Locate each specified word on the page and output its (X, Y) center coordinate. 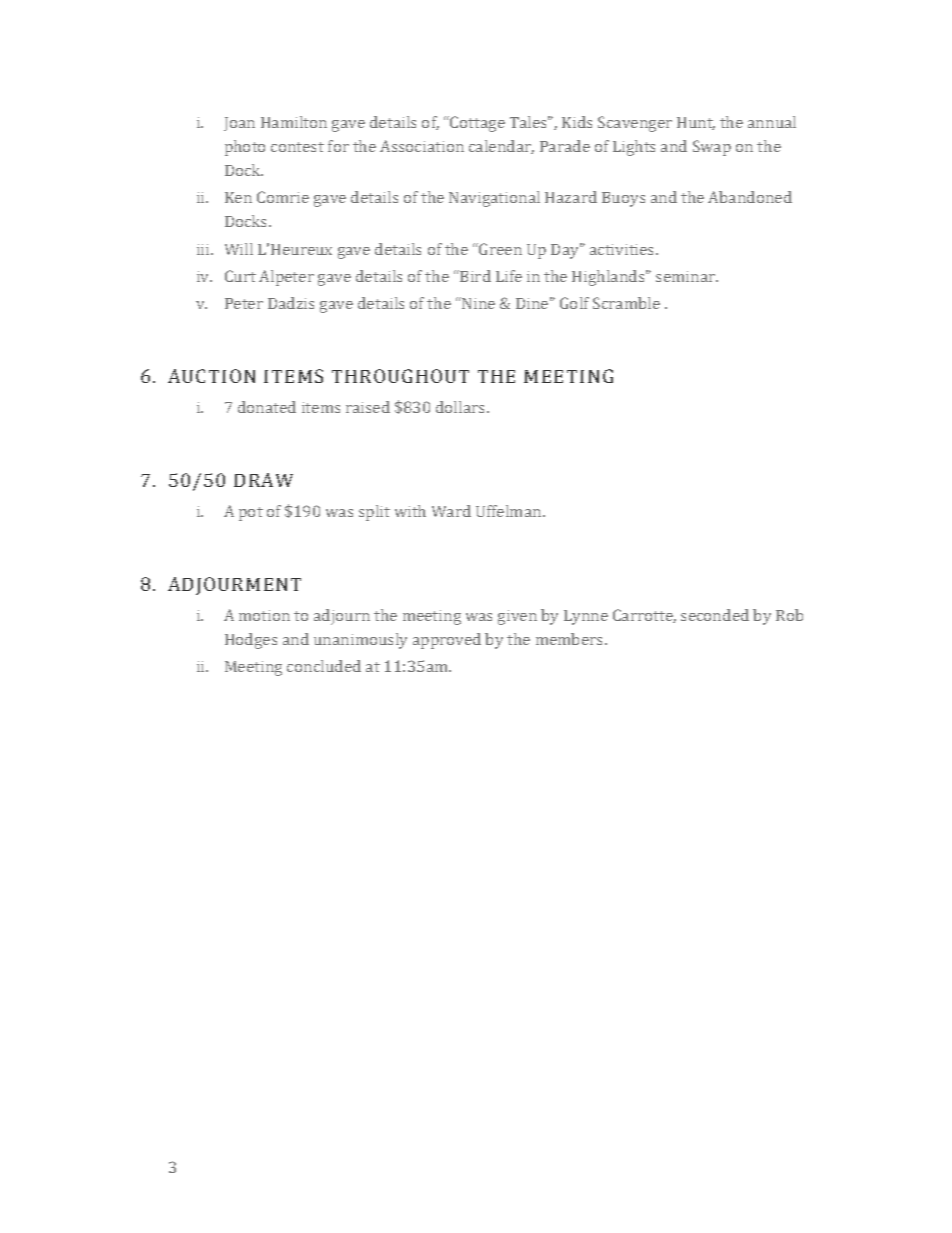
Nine (477, 303)
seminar (686, 276)
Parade (565, 146)
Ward (451, 511)
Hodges (251, 641)
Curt (240, 276)
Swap (712, 148)
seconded (715, 615)
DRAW (263, 480)
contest (297, 147)
